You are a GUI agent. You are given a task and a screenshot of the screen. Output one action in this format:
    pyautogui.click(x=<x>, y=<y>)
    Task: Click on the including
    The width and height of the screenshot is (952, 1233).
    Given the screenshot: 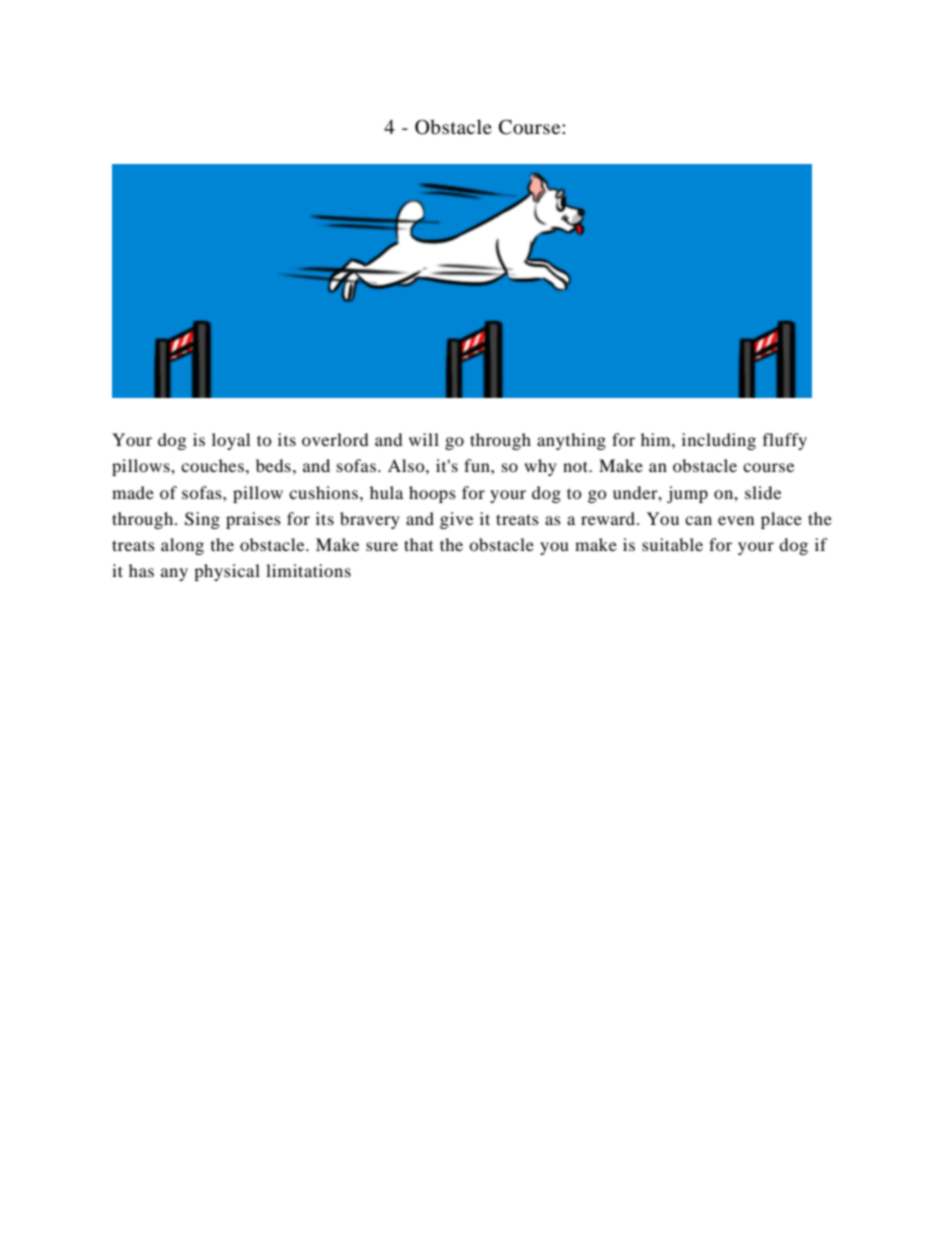 What is the action you would take?
    pyautogui.click(x=719, y=441)
